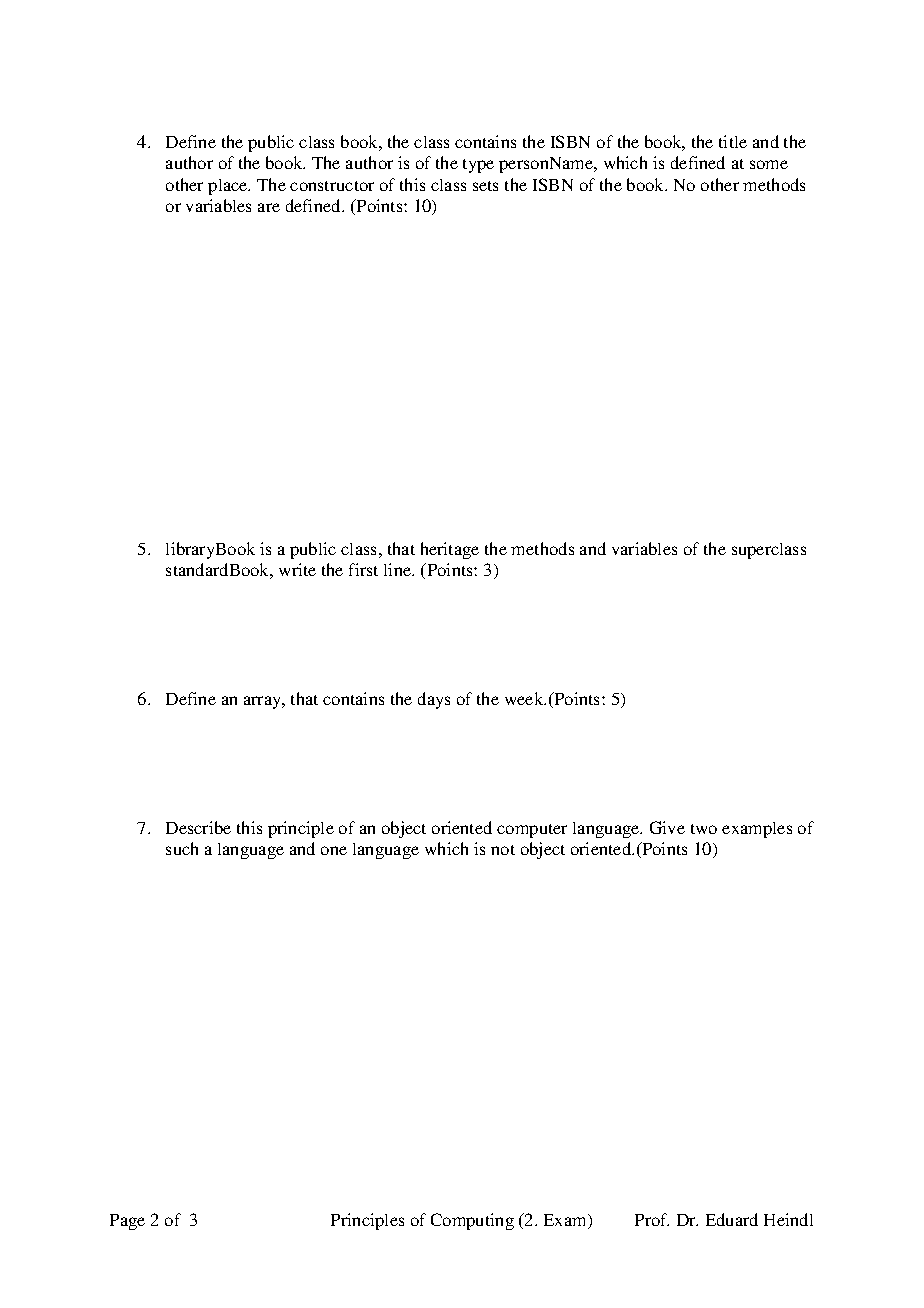  What do you see at coordinates (434, 700) in the screenshot?
I see `days` at bounding box center [434, 700].
